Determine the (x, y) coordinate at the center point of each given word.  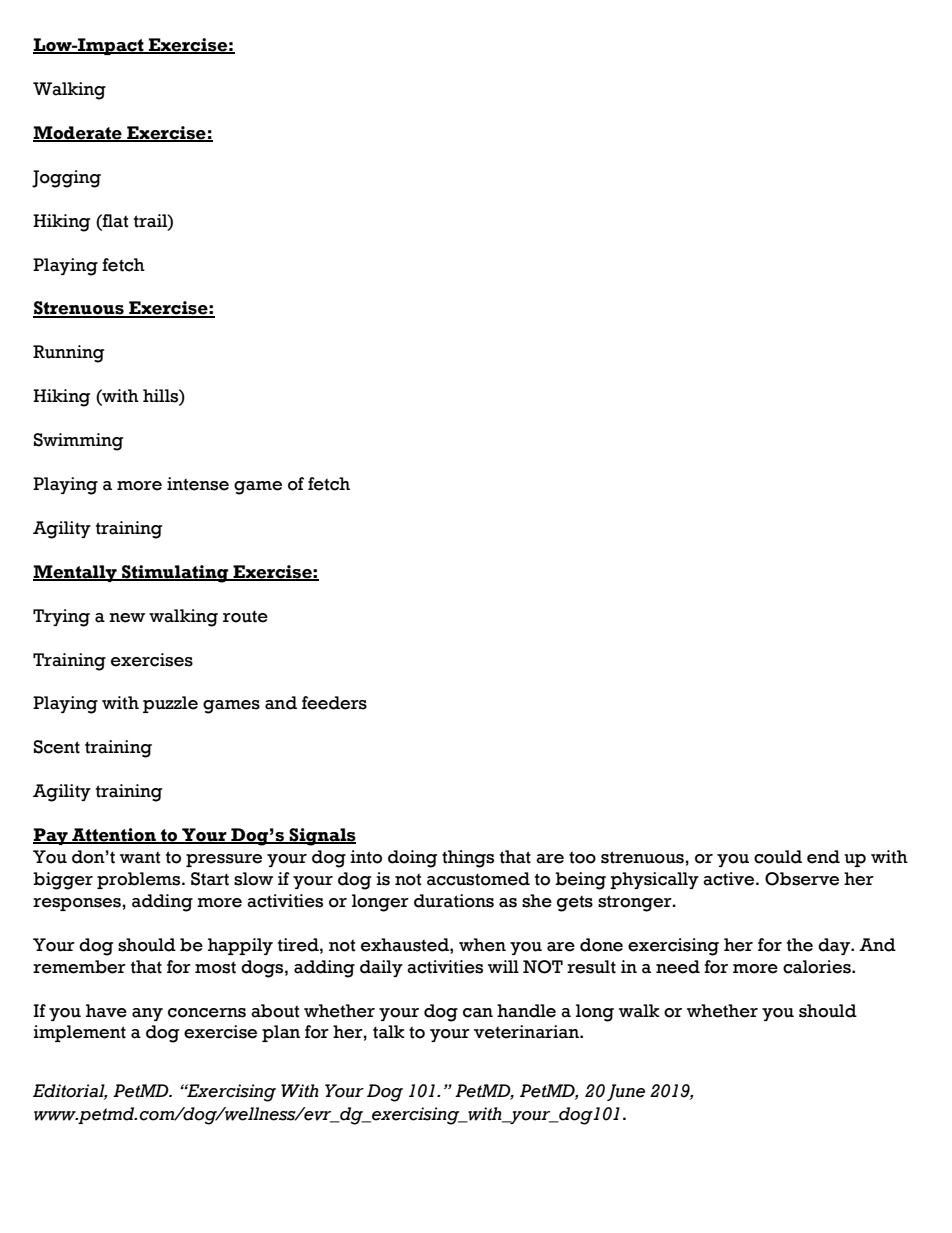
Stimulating (175, 574)
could (778, 857)
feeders (334, 703)
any (147, 1014)
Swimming (78, 442)
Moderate (78, 134)
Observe (802, 879)
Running (68, 354)
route (245, 616)
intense (198, 484)
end (823, 857)
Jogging (66, 179)
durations (454, 901)
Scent (57, 747)
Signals (322, 837)
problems (140, 880)
